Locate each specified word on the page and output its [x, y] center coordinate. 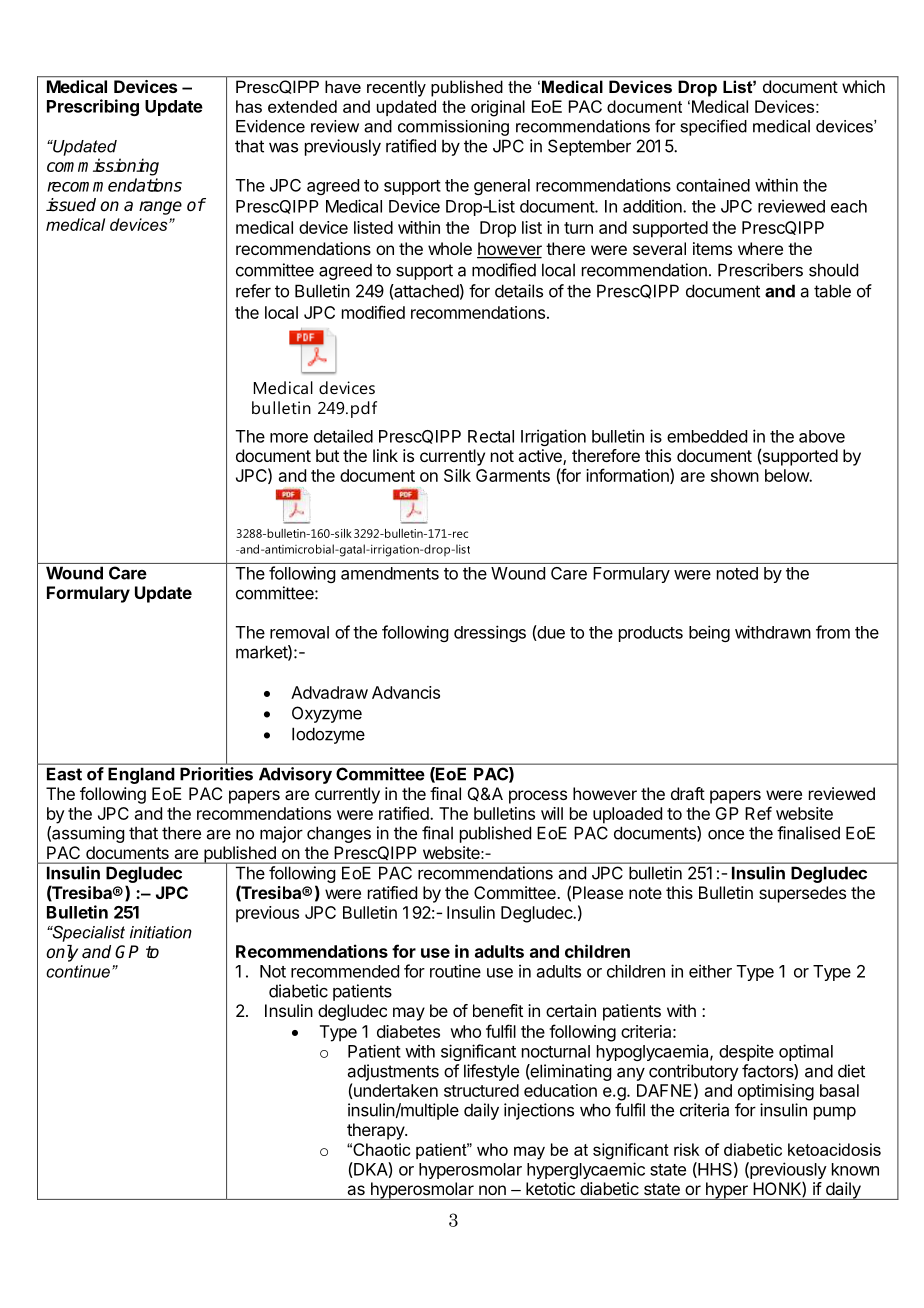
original [498, 108]
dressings [490, 633]
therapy [376, 1131]
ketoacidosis [834, 1149]
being [709, 633]
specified [714, 127]
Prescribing [93, 107]
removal [299, 632]
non [492, 1190]
